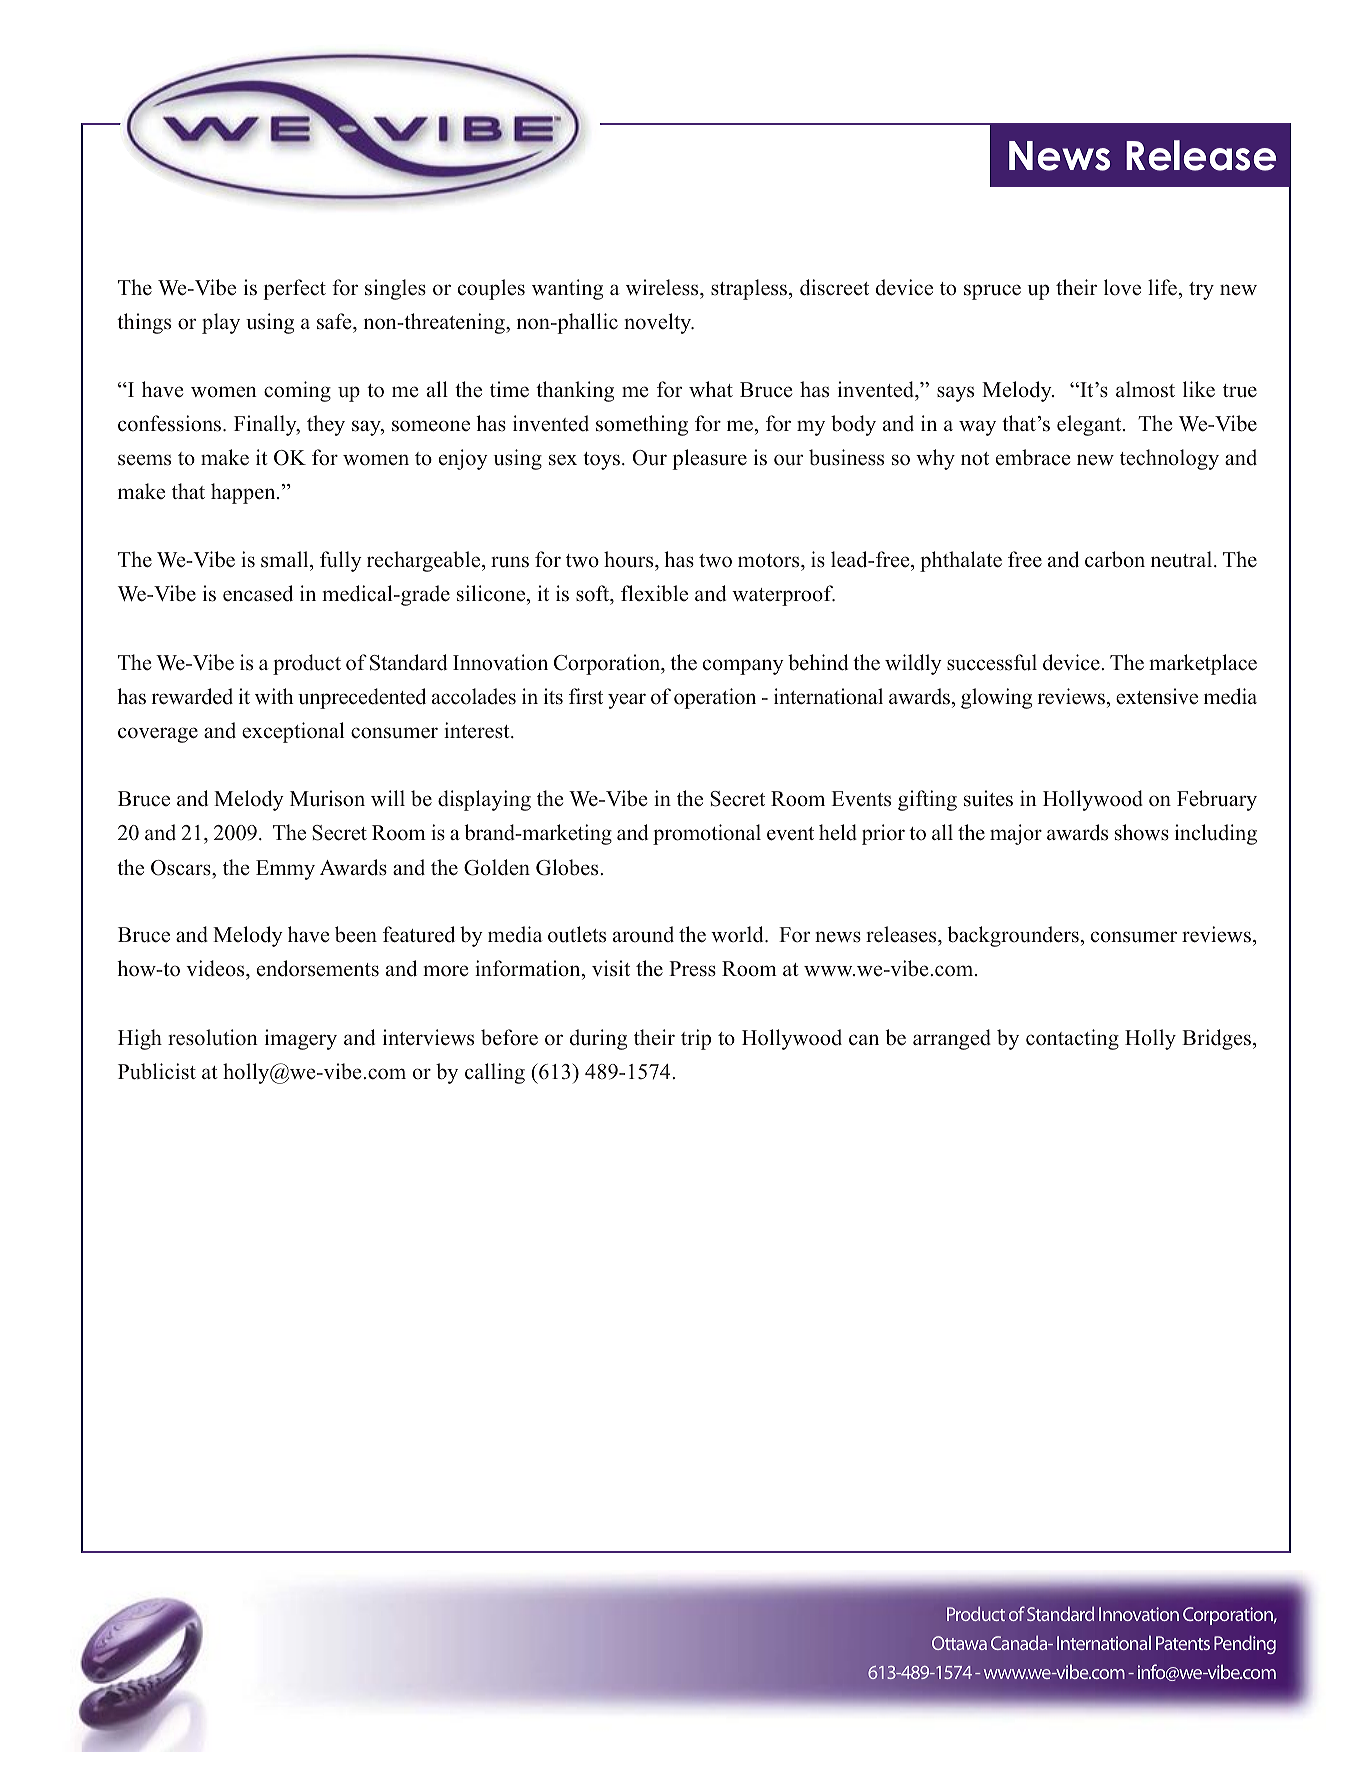  I want to click on Bridges, so click(1218, 1039).
